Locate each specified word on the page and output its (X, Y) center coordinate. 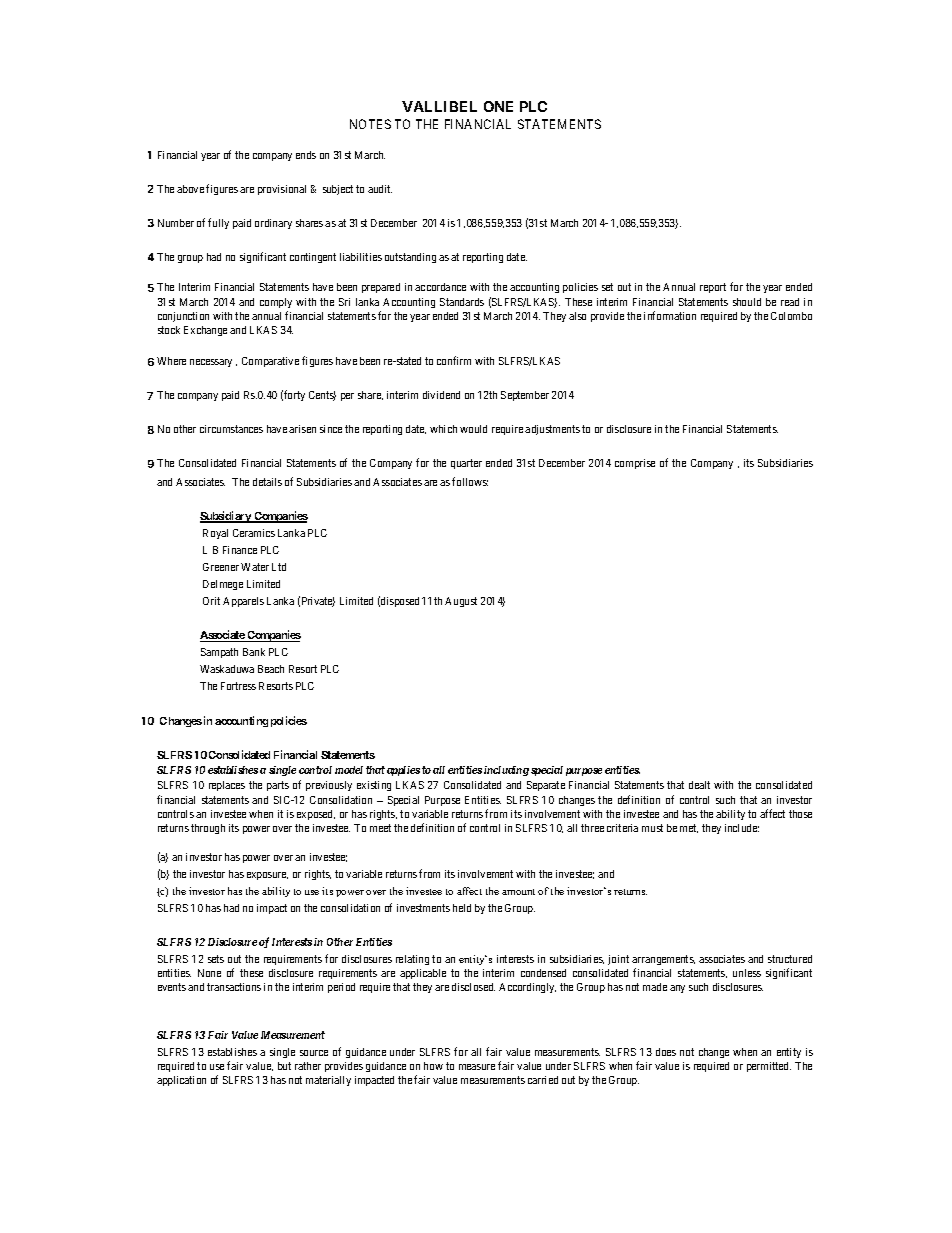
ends (306, 155)
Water (255, 567)
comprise (635, 464)
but (284, 1066)
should (747, 302)
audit (380, 189)
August (461, 602)
